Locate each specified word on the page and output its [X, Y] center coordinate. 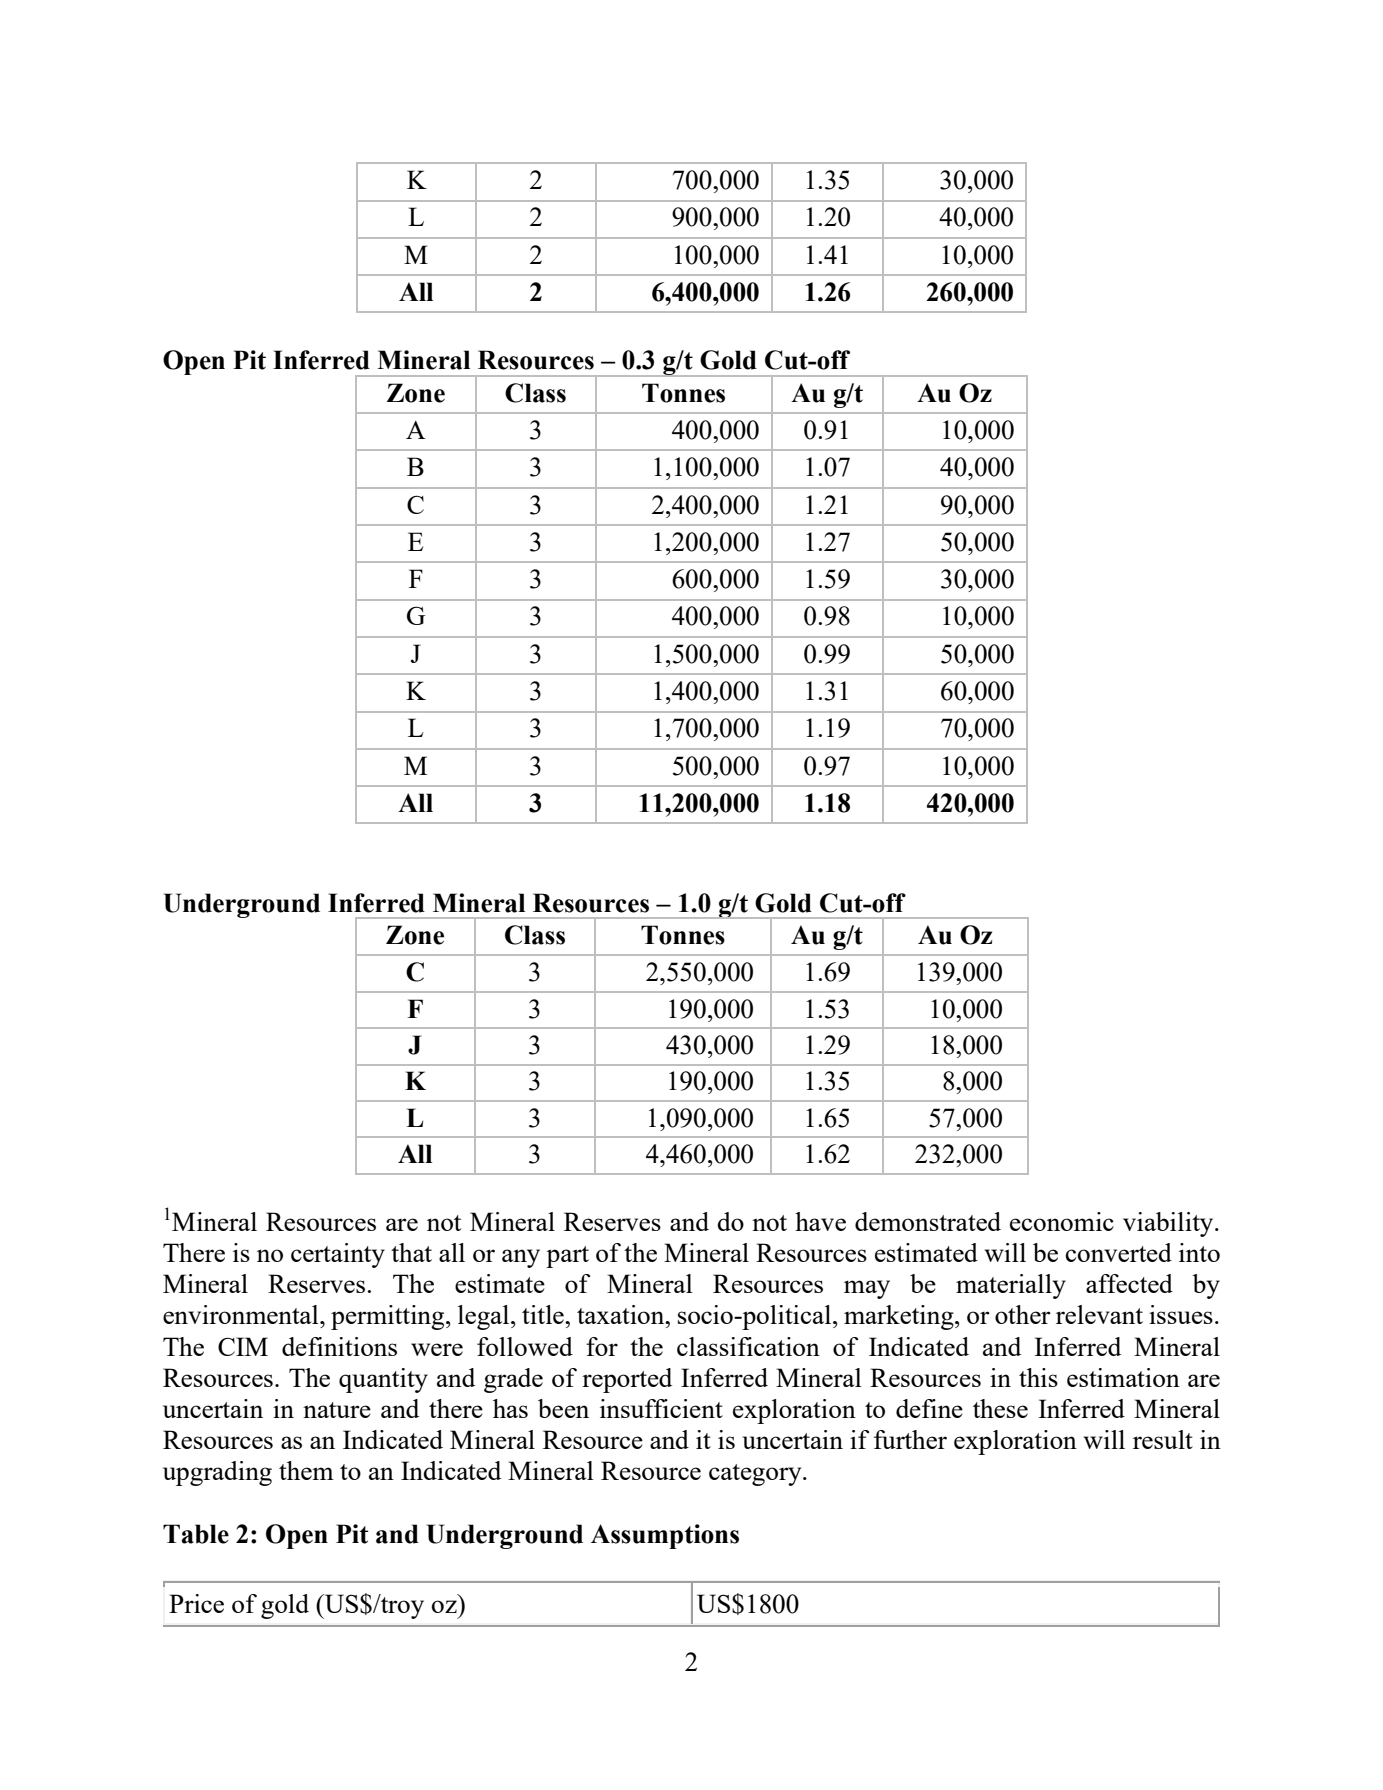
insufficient [661, 1408]
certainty [338, 1255]
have [820, 1221]
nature [337, 1410]
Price [196, 1603]
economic [1062, 1221]
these [1000, 1408]
